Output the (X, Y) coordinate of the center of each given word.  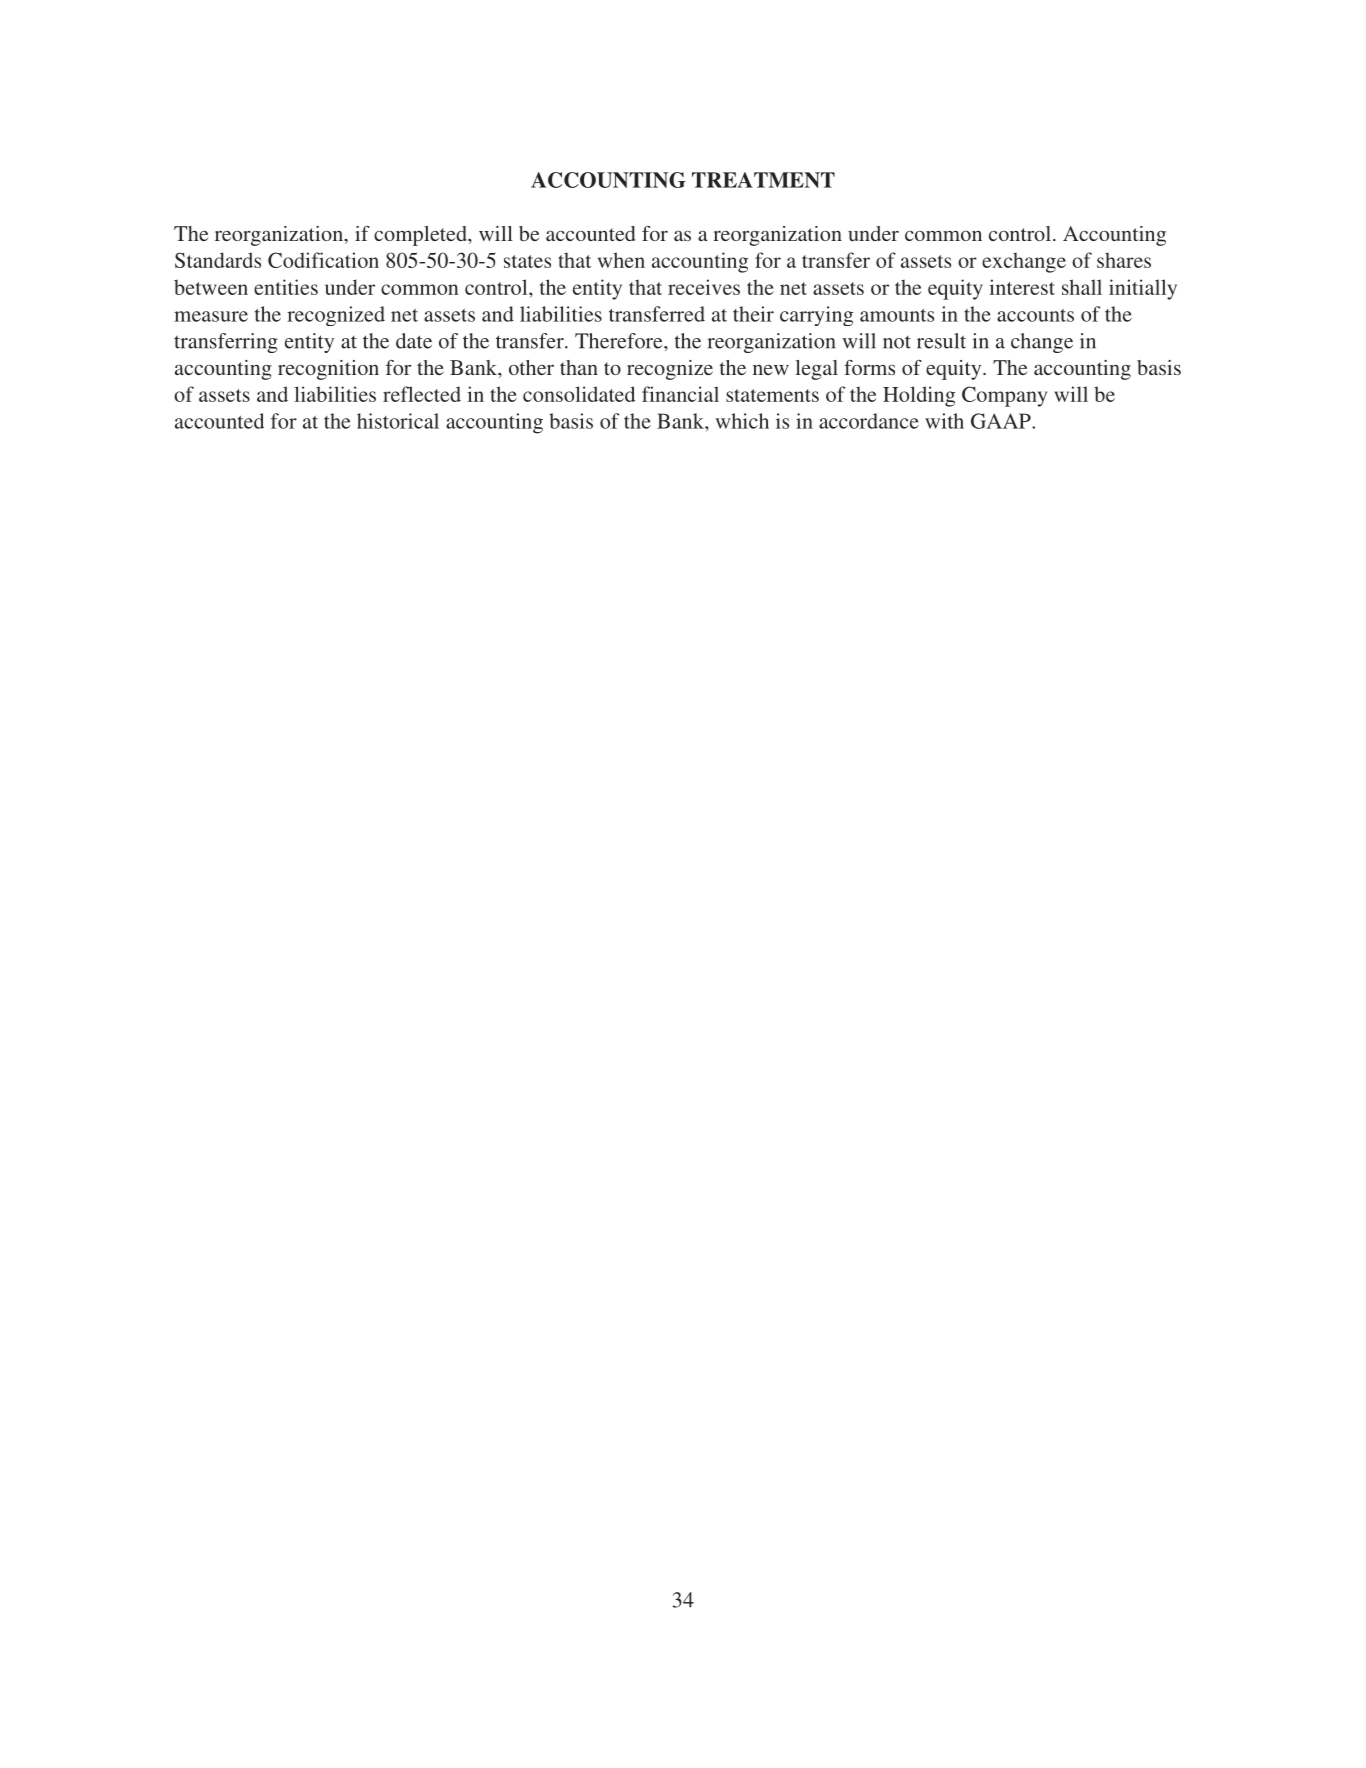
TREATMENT (763, 180)
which (742, 421)
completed (421, 236)
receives (704, 287)
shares (1124, 260)
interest (1022, 287)
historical (398, 421)
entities (286, 287)
